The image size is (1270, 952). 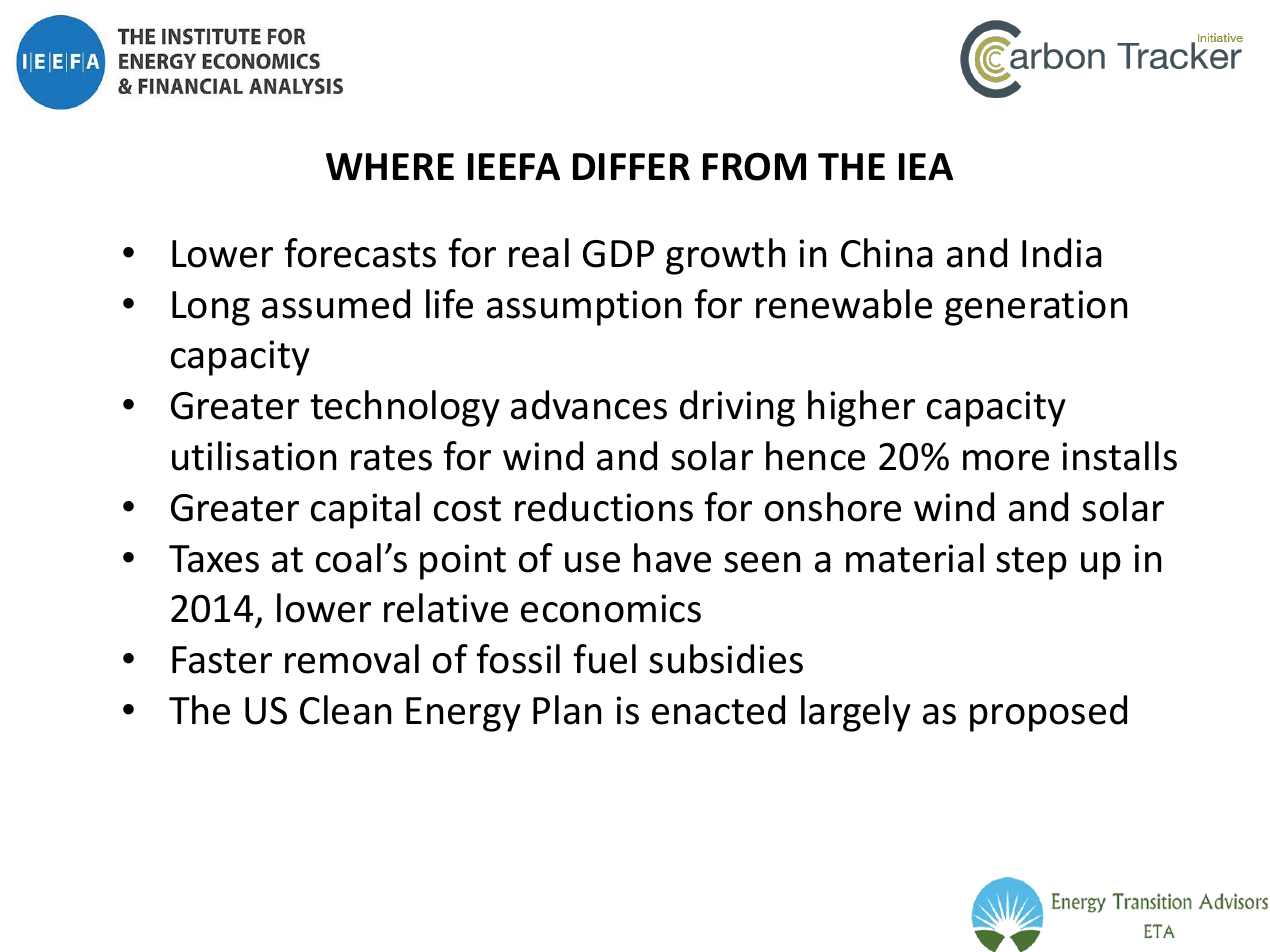 I want to click on assumption, so click(x=584, y=308).
